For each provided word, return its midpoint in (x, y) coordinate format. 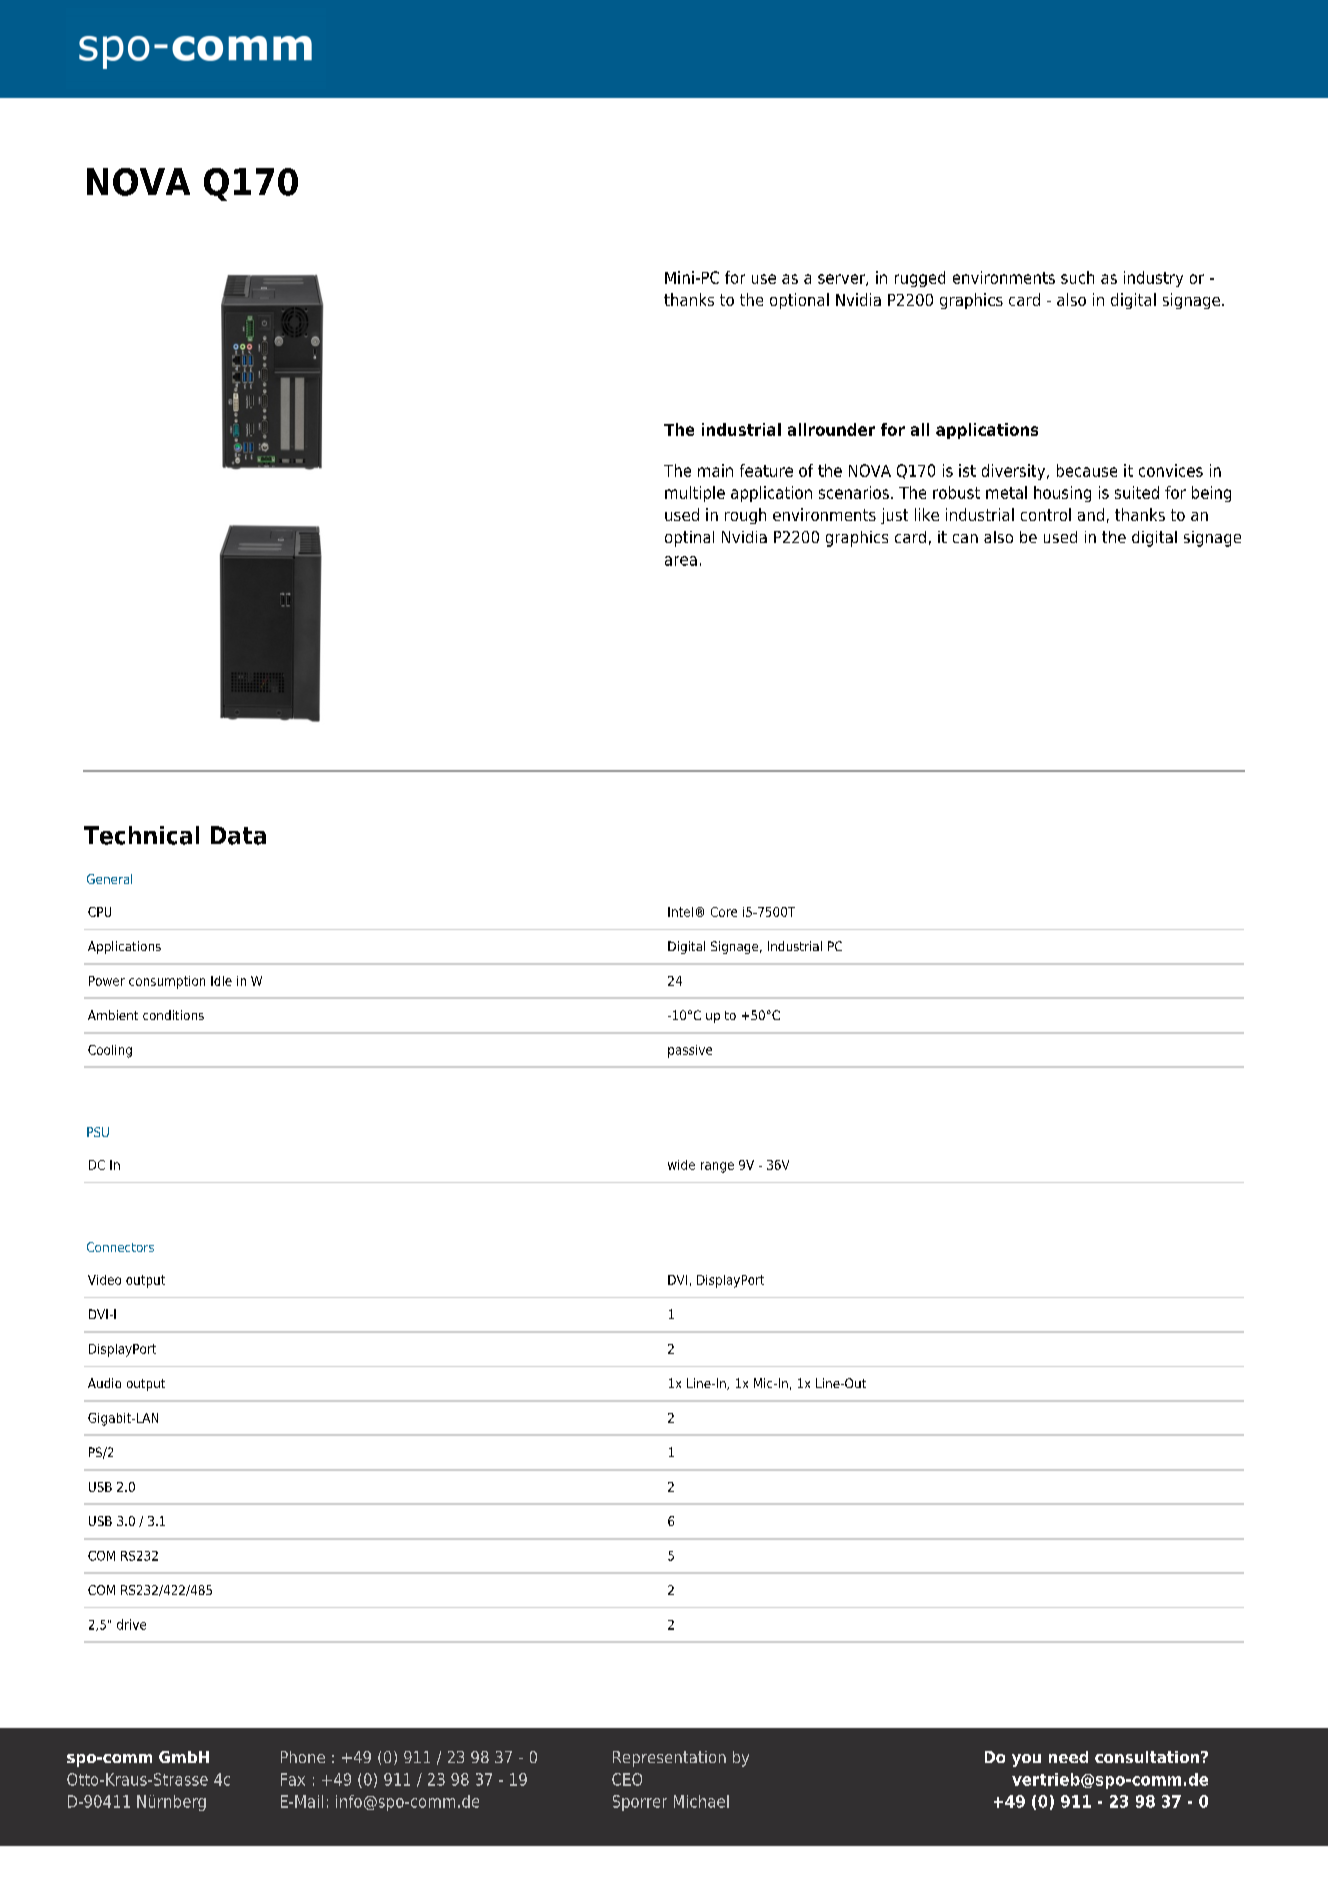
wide (681, 1165)
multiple (695, 494)
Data (238, 835)
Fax (293, 1779)
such (1077, 277)
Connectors (120, 1247)
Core (724, 912)
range (717, 1167)
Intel (680, 912)
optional (799, 301)
